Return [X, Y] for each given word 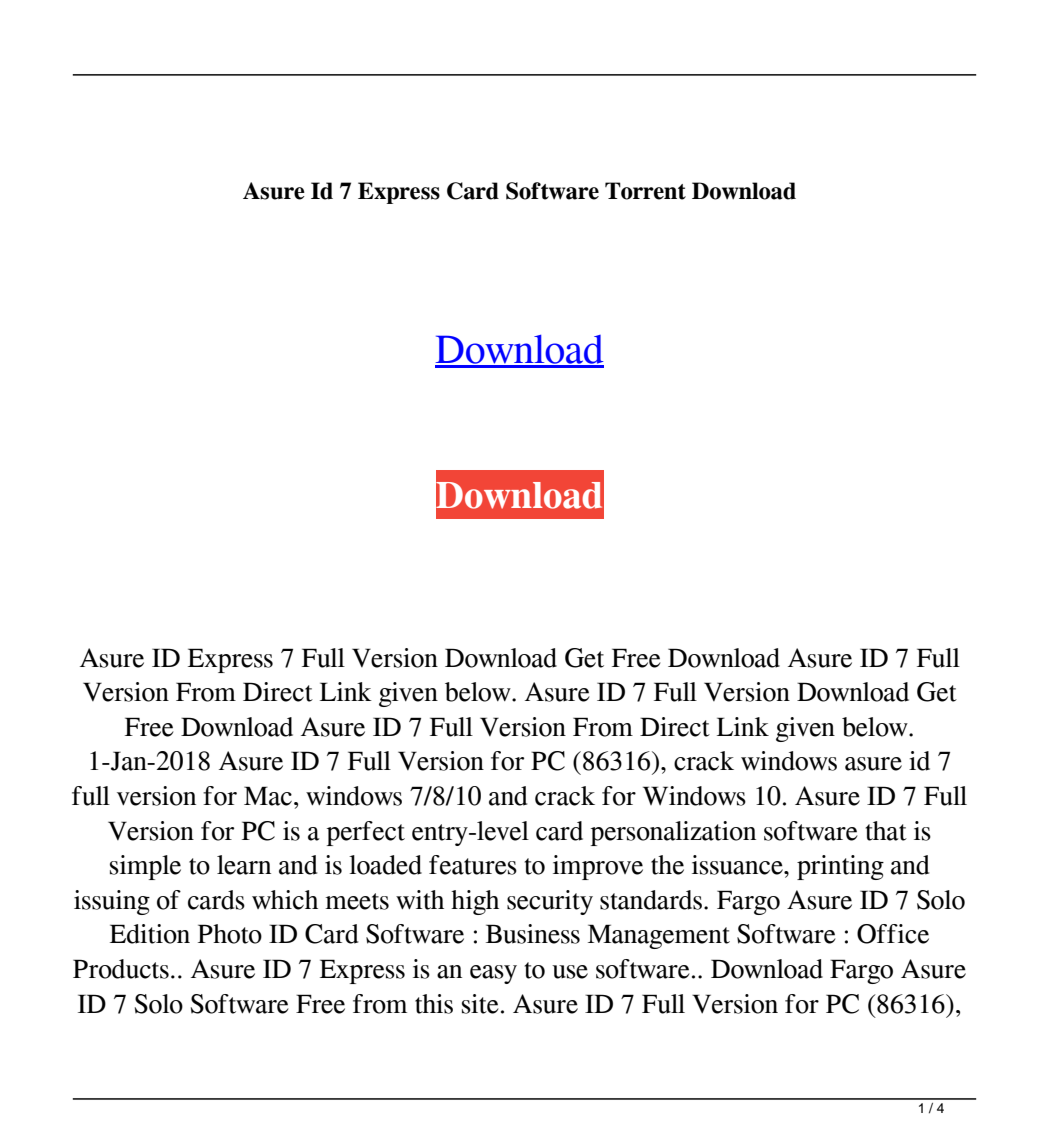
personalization [673, 833]
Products [121, 969]
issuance [738, 865]
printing [840, 867]
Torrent [645, 191]
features [473, 865]
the [667, 865]
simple [145, 867]
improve [598, 867]
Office [893, 934]
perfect [366, 833]
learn [244, 865]
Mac [268, 796]
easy [493, 974]
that [886, 831]
